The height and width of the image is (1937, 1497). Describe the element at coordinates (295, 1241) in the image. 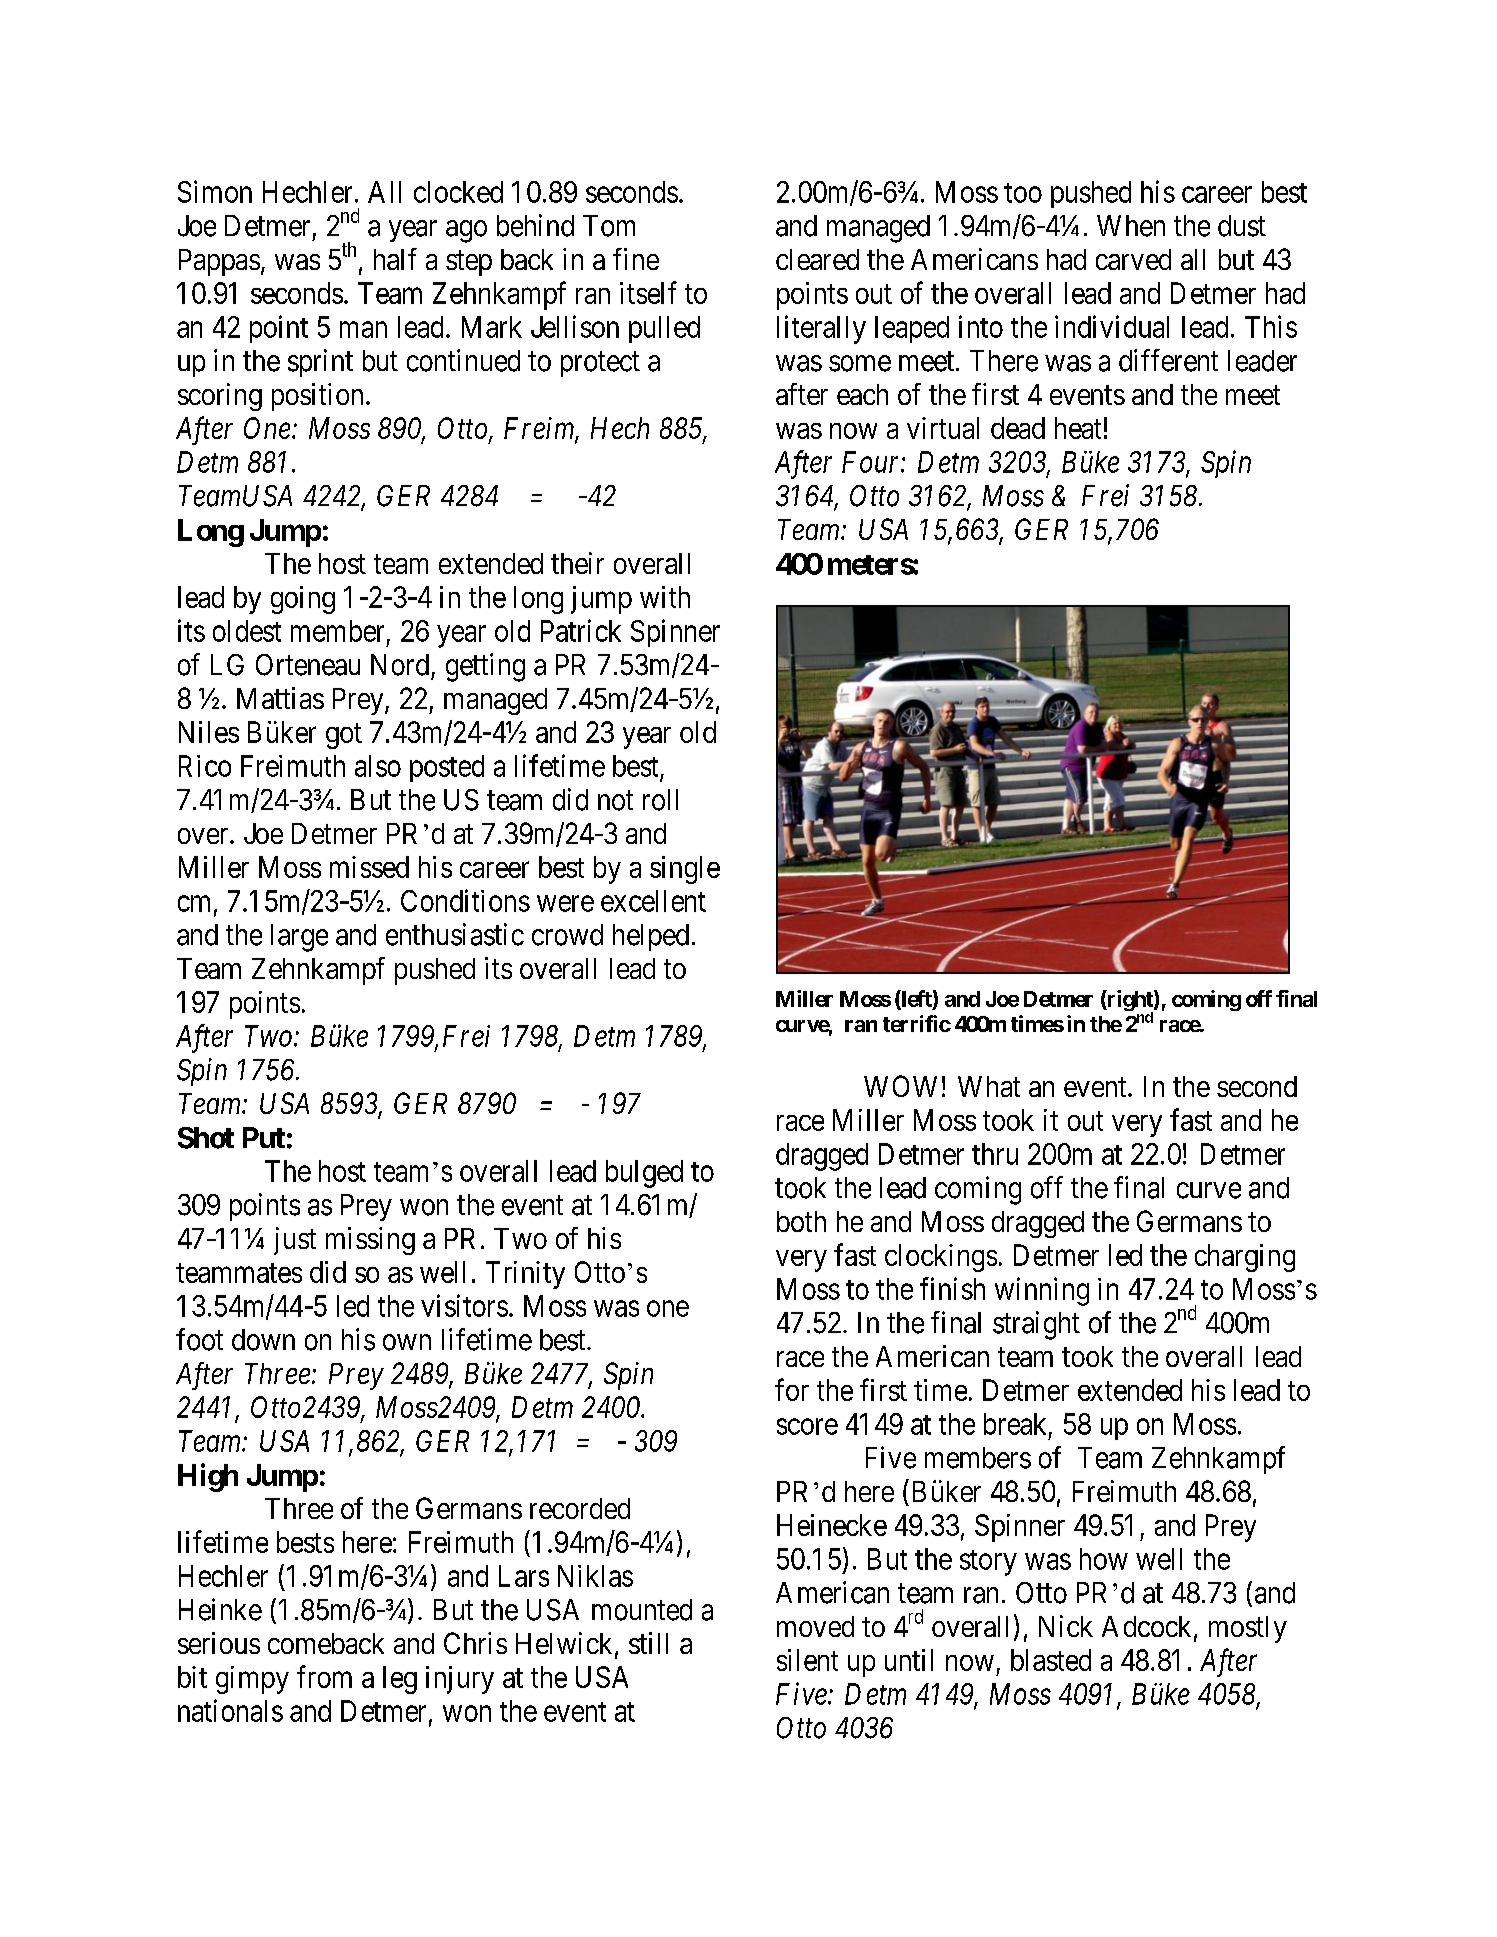

I see `just` at that location.
